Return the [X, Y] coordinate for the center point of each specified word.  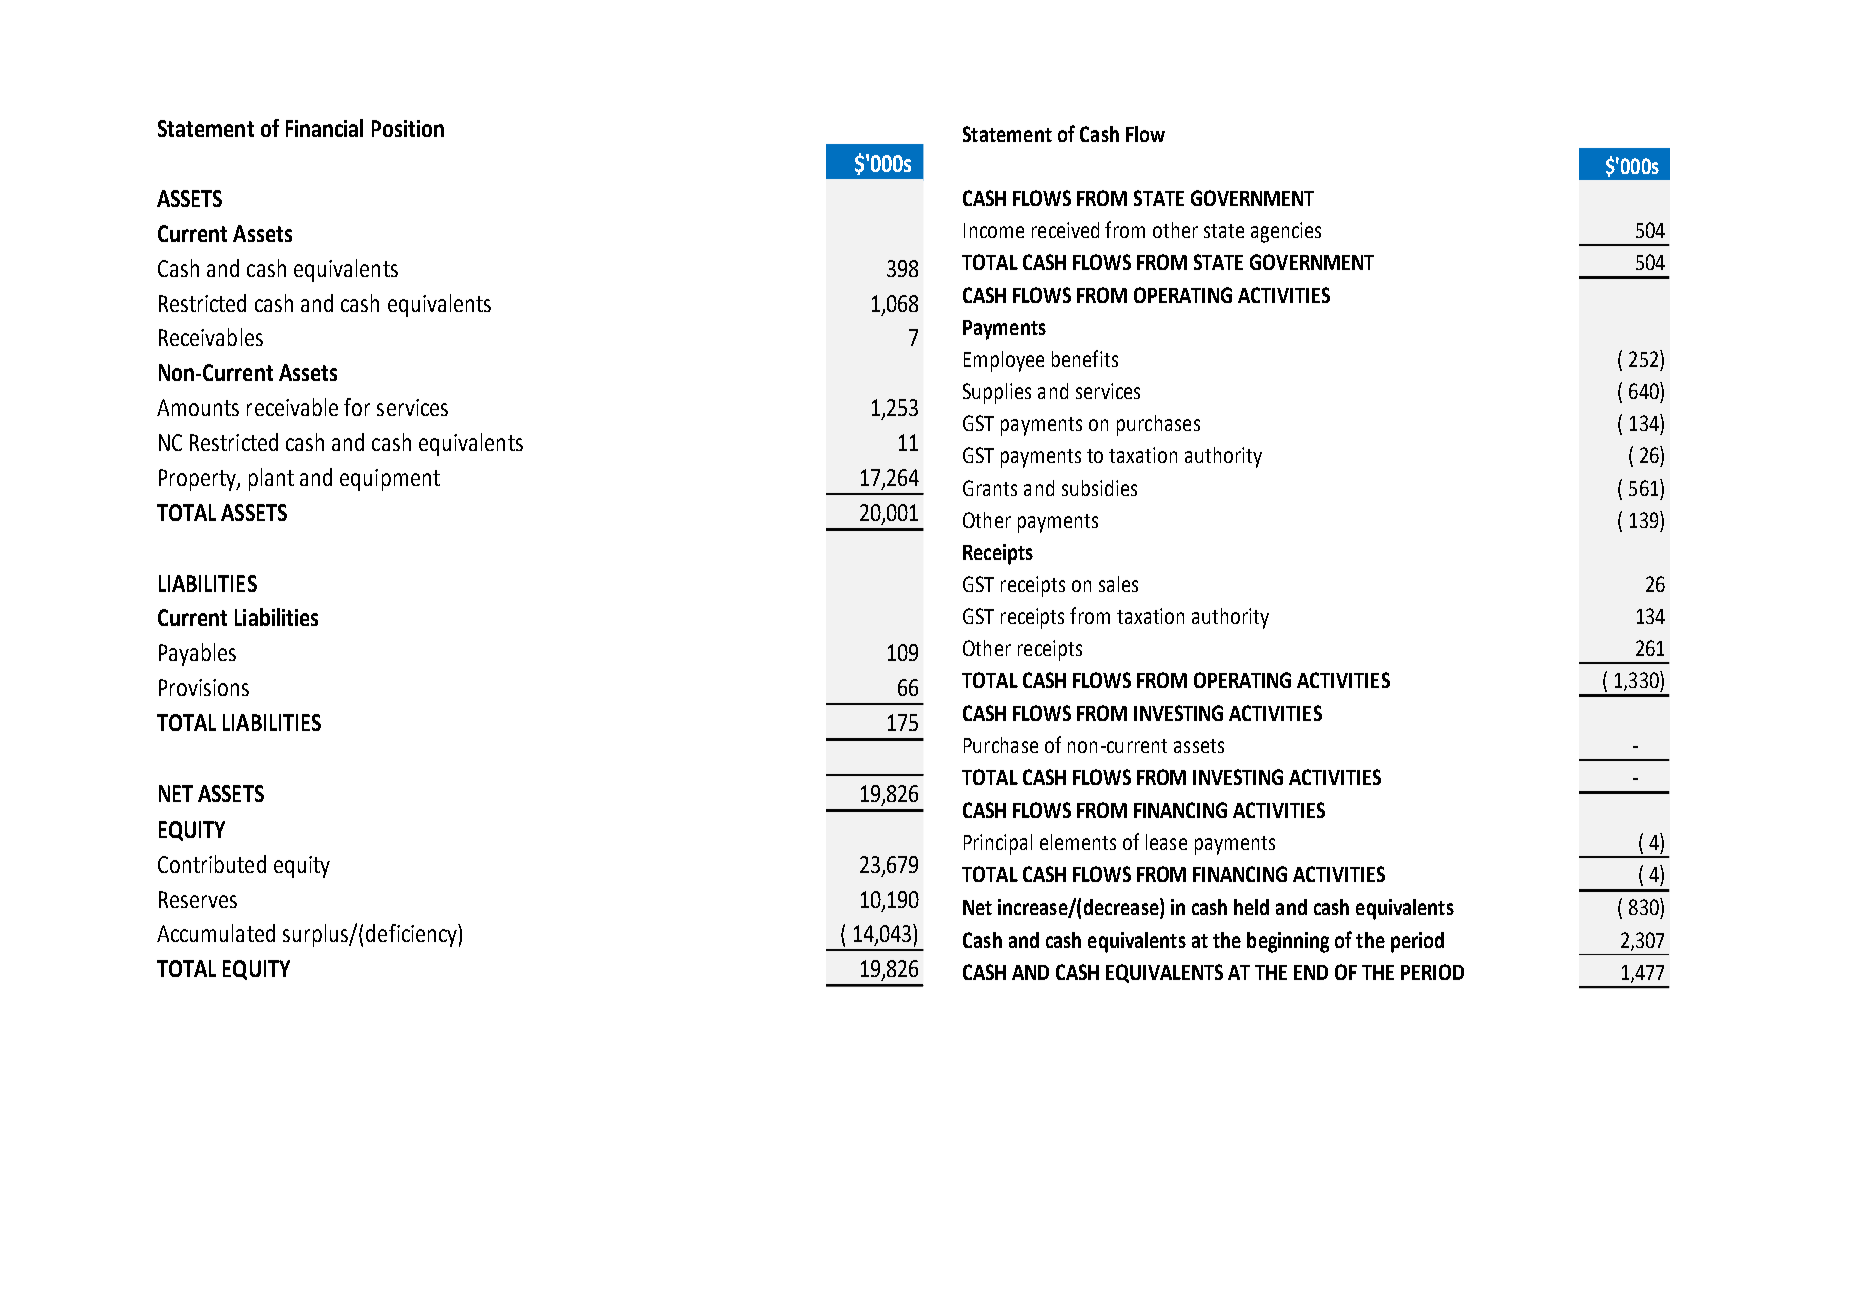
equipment [390, 480]
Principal [998, 844]
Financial [324, 128]
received [1065, 230]
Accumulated [216, 933]
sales [1118, 584]
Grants [990, 488]
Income [994, 230]
